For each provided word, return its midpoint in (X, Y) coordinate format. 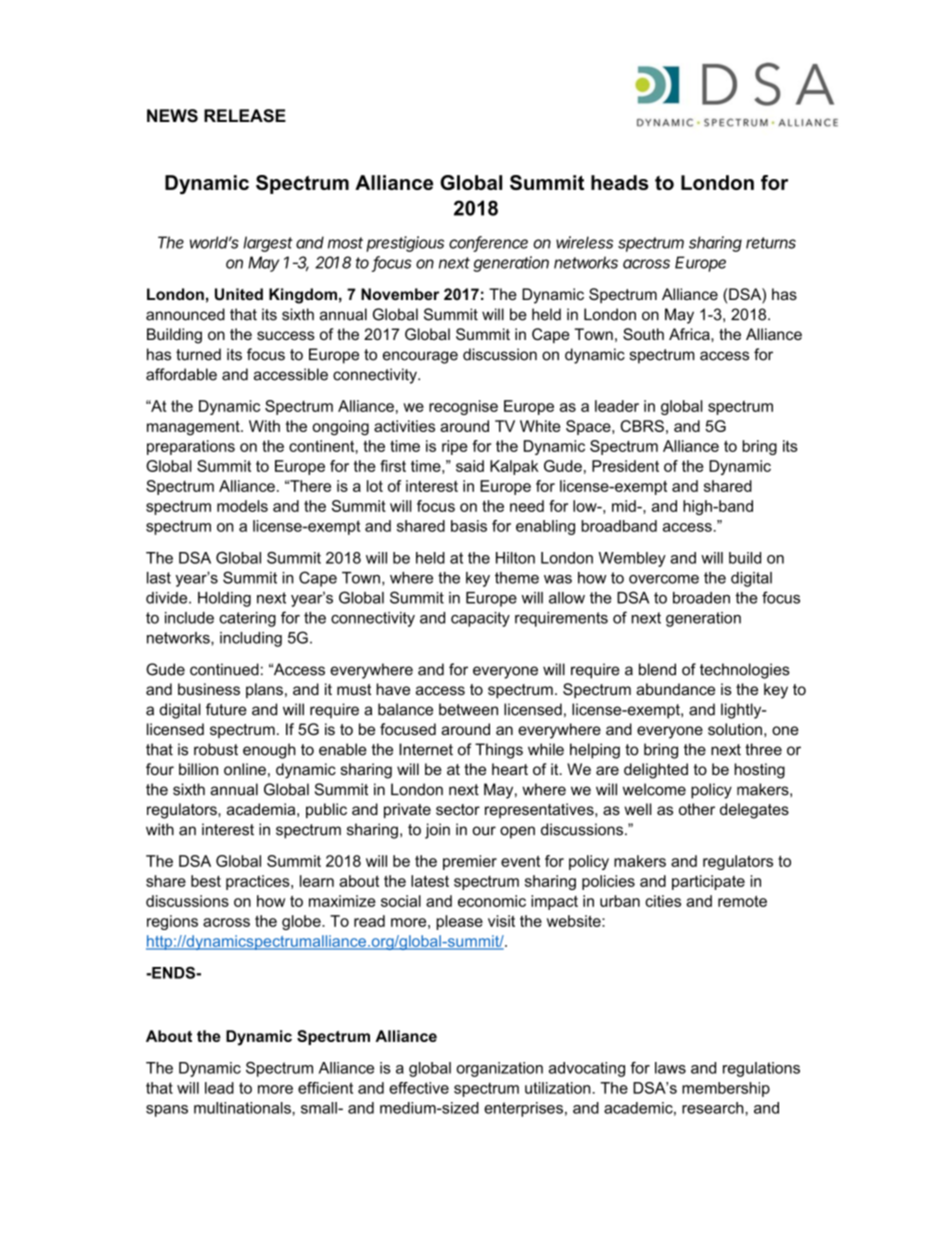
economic (492, 901)
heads (620, 182)
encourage (420, 357)
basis (469, 526)
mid (625, 506)
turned (198, 354)
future (226, 709)
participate (708, 882)
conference (488, 243)
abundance (675, 689)
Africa (690, 334)
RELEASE (245, 116)
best (206, 881)
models (242, 506)
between (468, 709)
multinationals (243, 1108)
